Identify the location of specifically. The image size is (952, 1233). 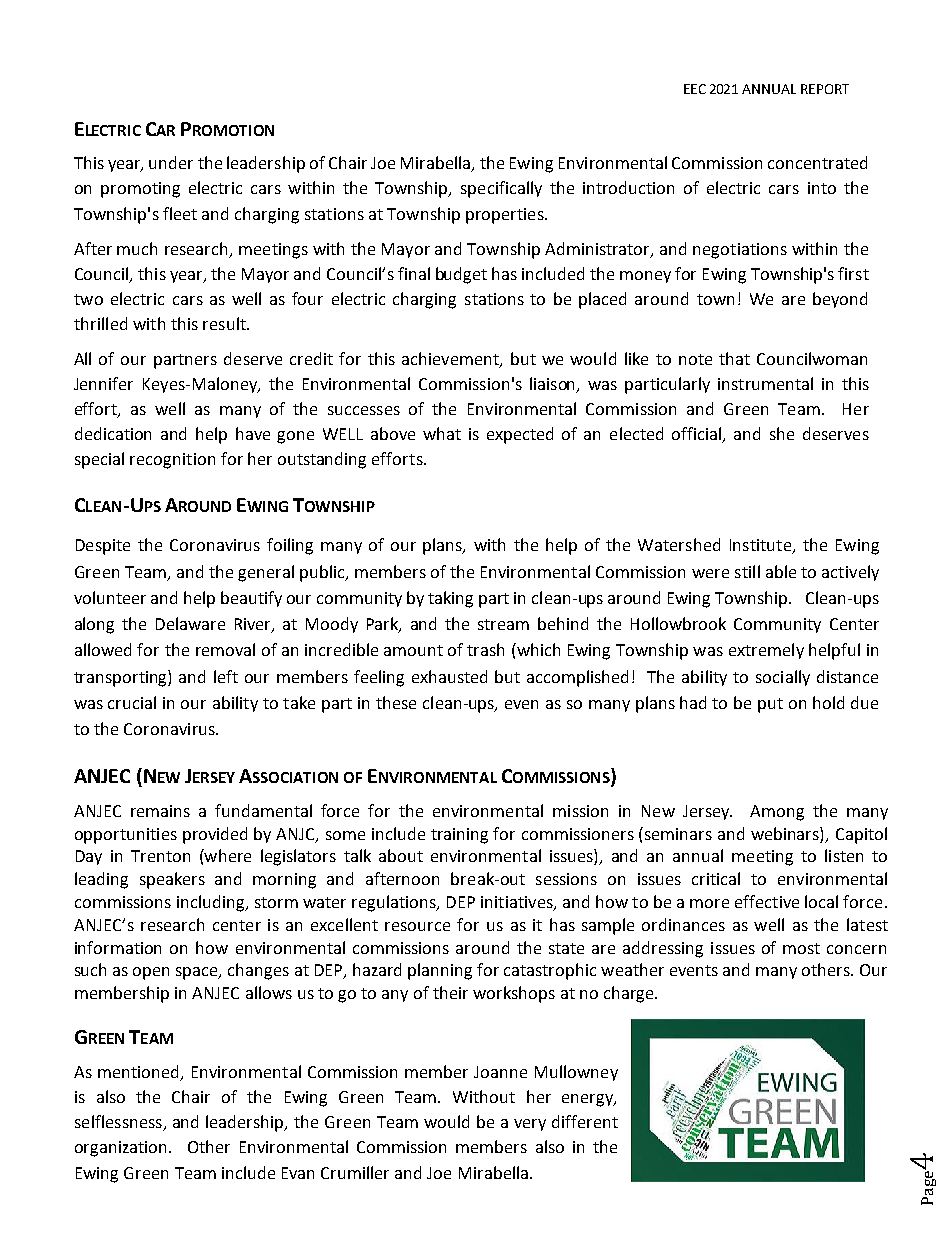
(501, 189).
